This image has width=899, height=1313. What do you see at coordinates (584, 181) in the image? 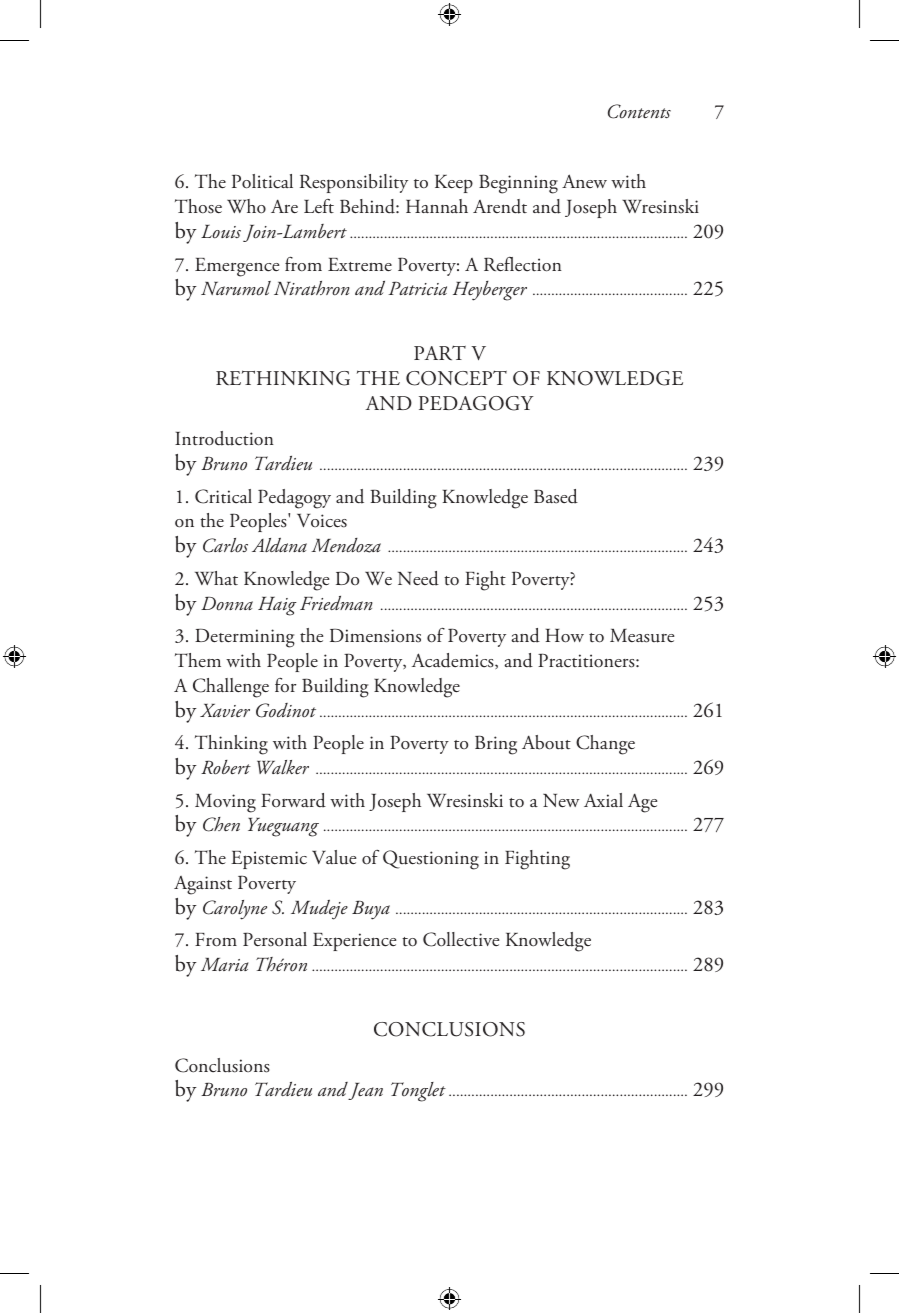
I see `Anew` at bounding box center [584, 181].
